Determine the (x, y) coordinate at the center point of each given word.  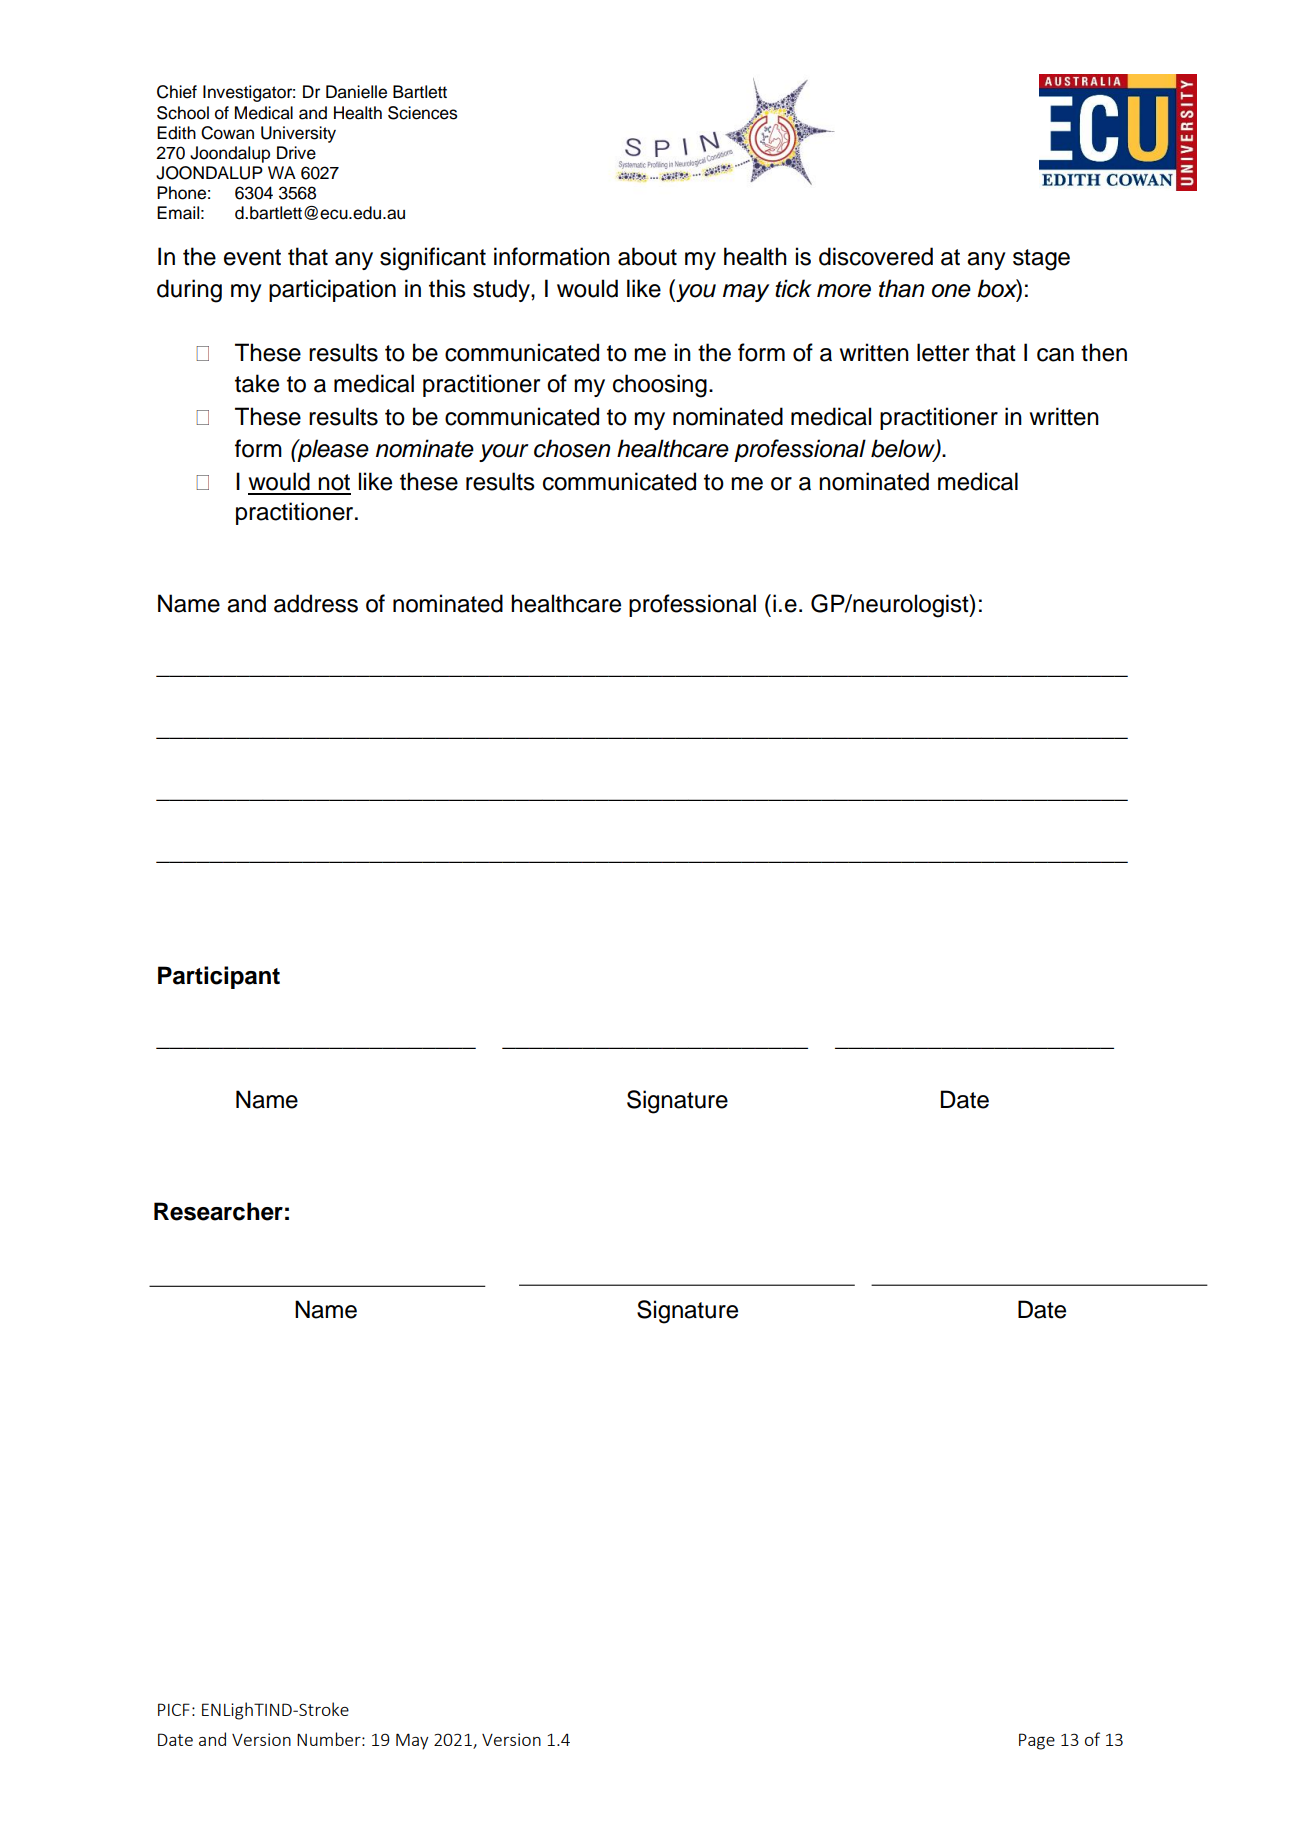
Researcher (218, 1211)
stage (1041, 260)
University (298, 134)
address (316, 603)
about (647, 256)
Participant (219, 977)
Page (1037, 1741)
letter (943, 352)
